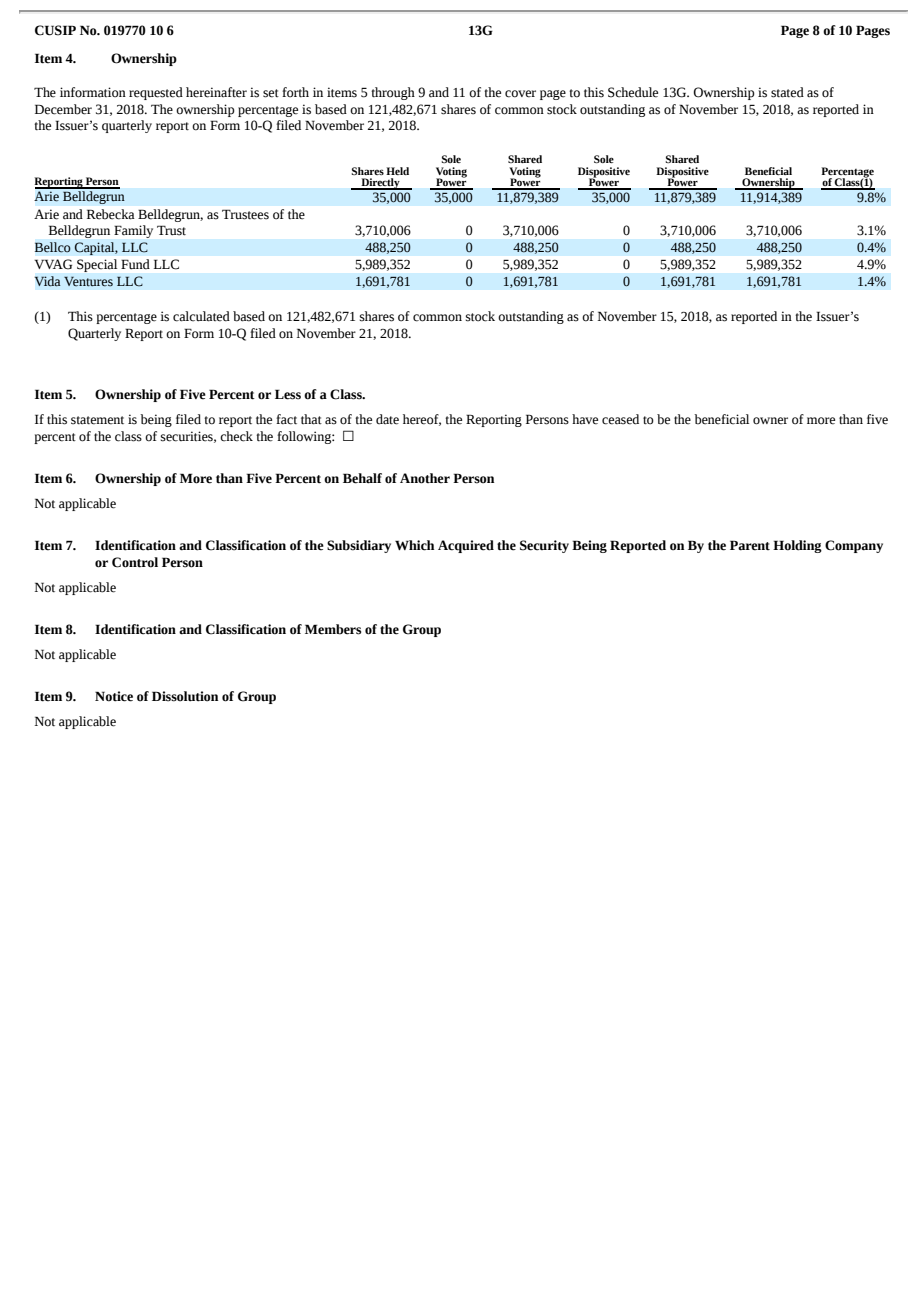  I want to click on check, so click(236, 436).
